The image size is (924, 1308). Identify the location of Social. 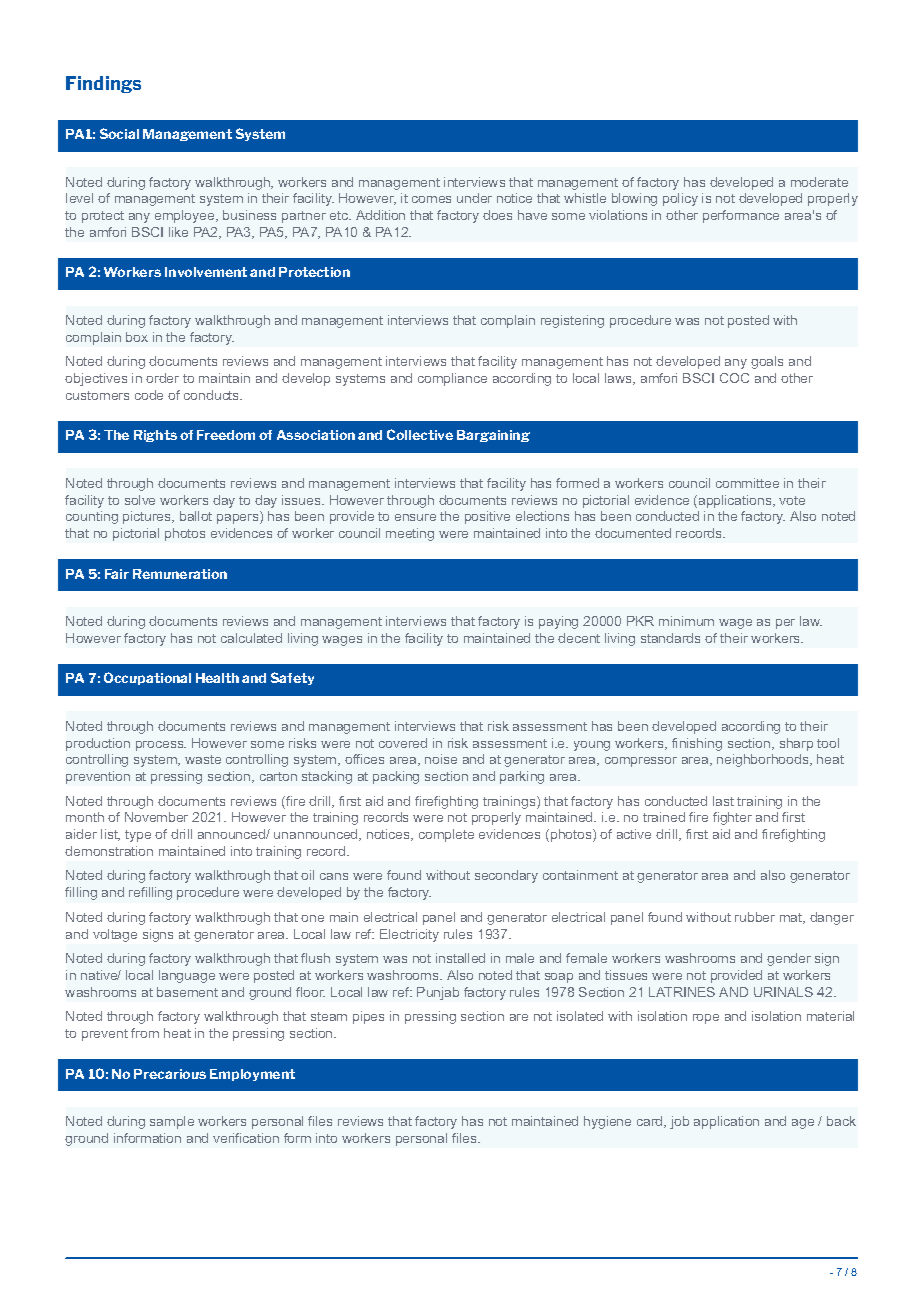
(119, 133).
